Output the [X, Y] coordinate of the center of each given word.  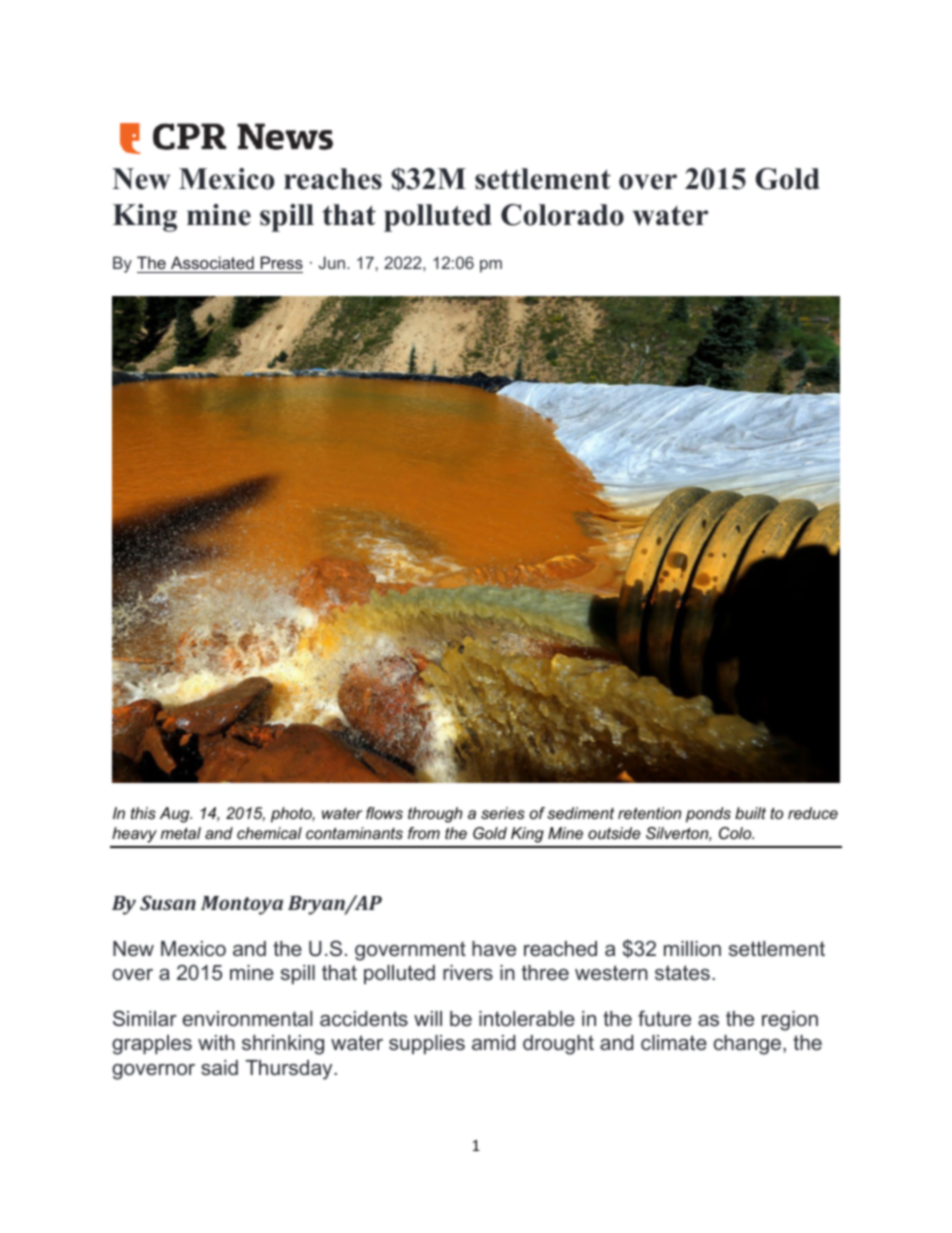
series [503, 813]
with [216, 1042]
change [747, 1045]
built [750, 813]
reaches [333, 179]
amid [493, 1042]
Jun [332, 262]
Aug [176, 815]
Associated [212, 264]
